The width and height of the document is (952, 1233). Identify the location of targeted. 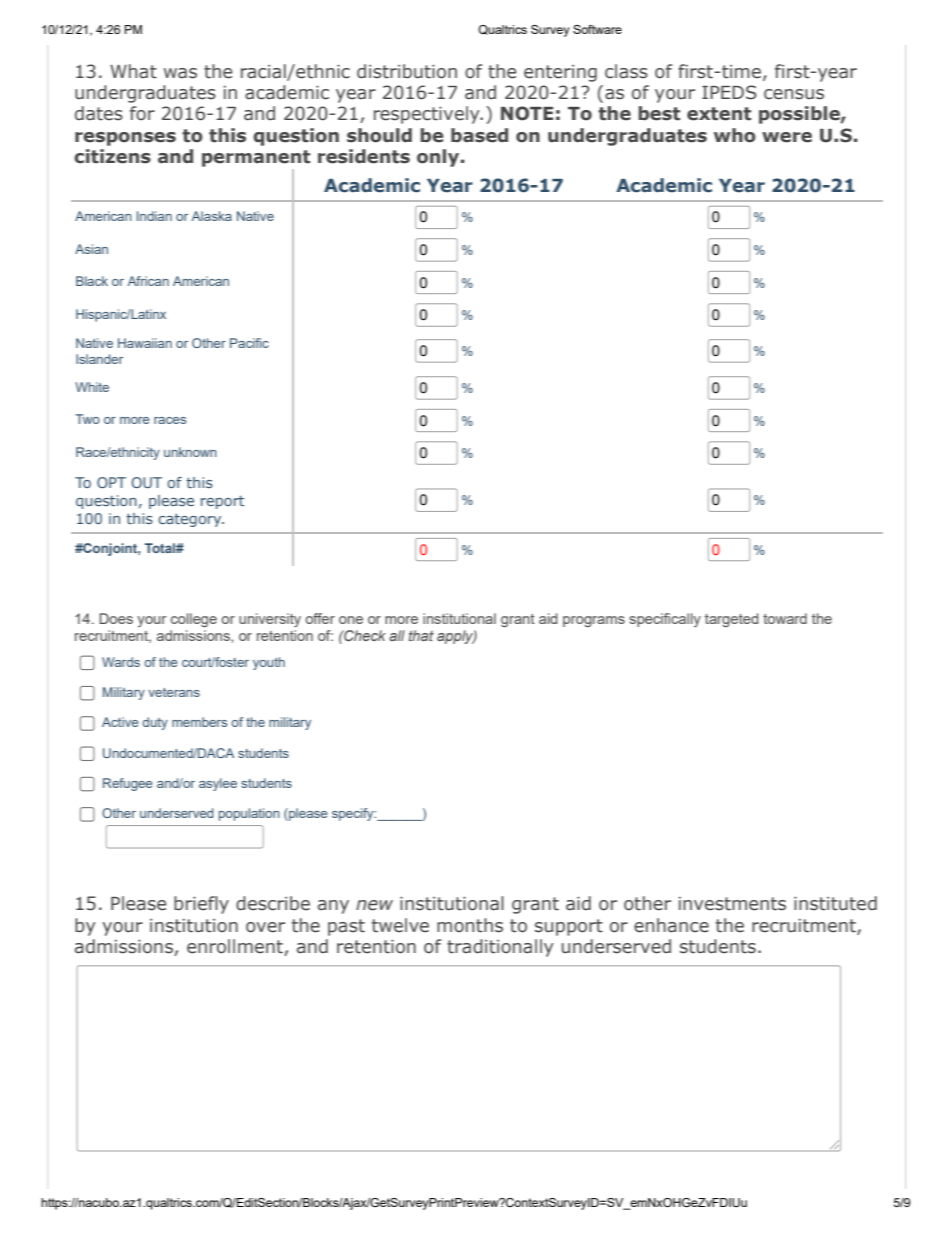
(731, 620).
